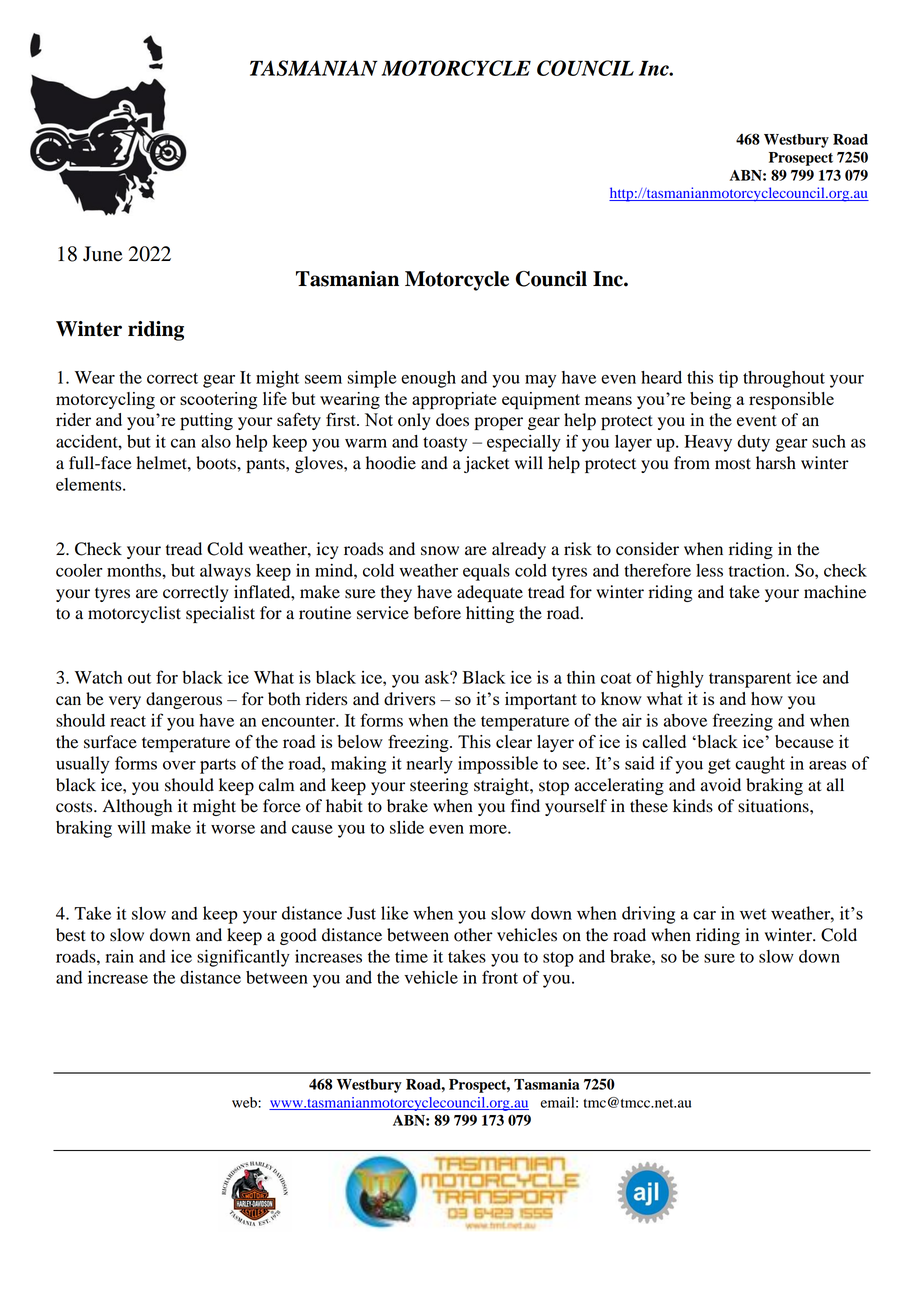 Image resolution: width=924 pixels, height=1308 pixels. What do you see at coordinates (445, 444) in the document?
I see `toasty` at bounding box center [445, 444].
